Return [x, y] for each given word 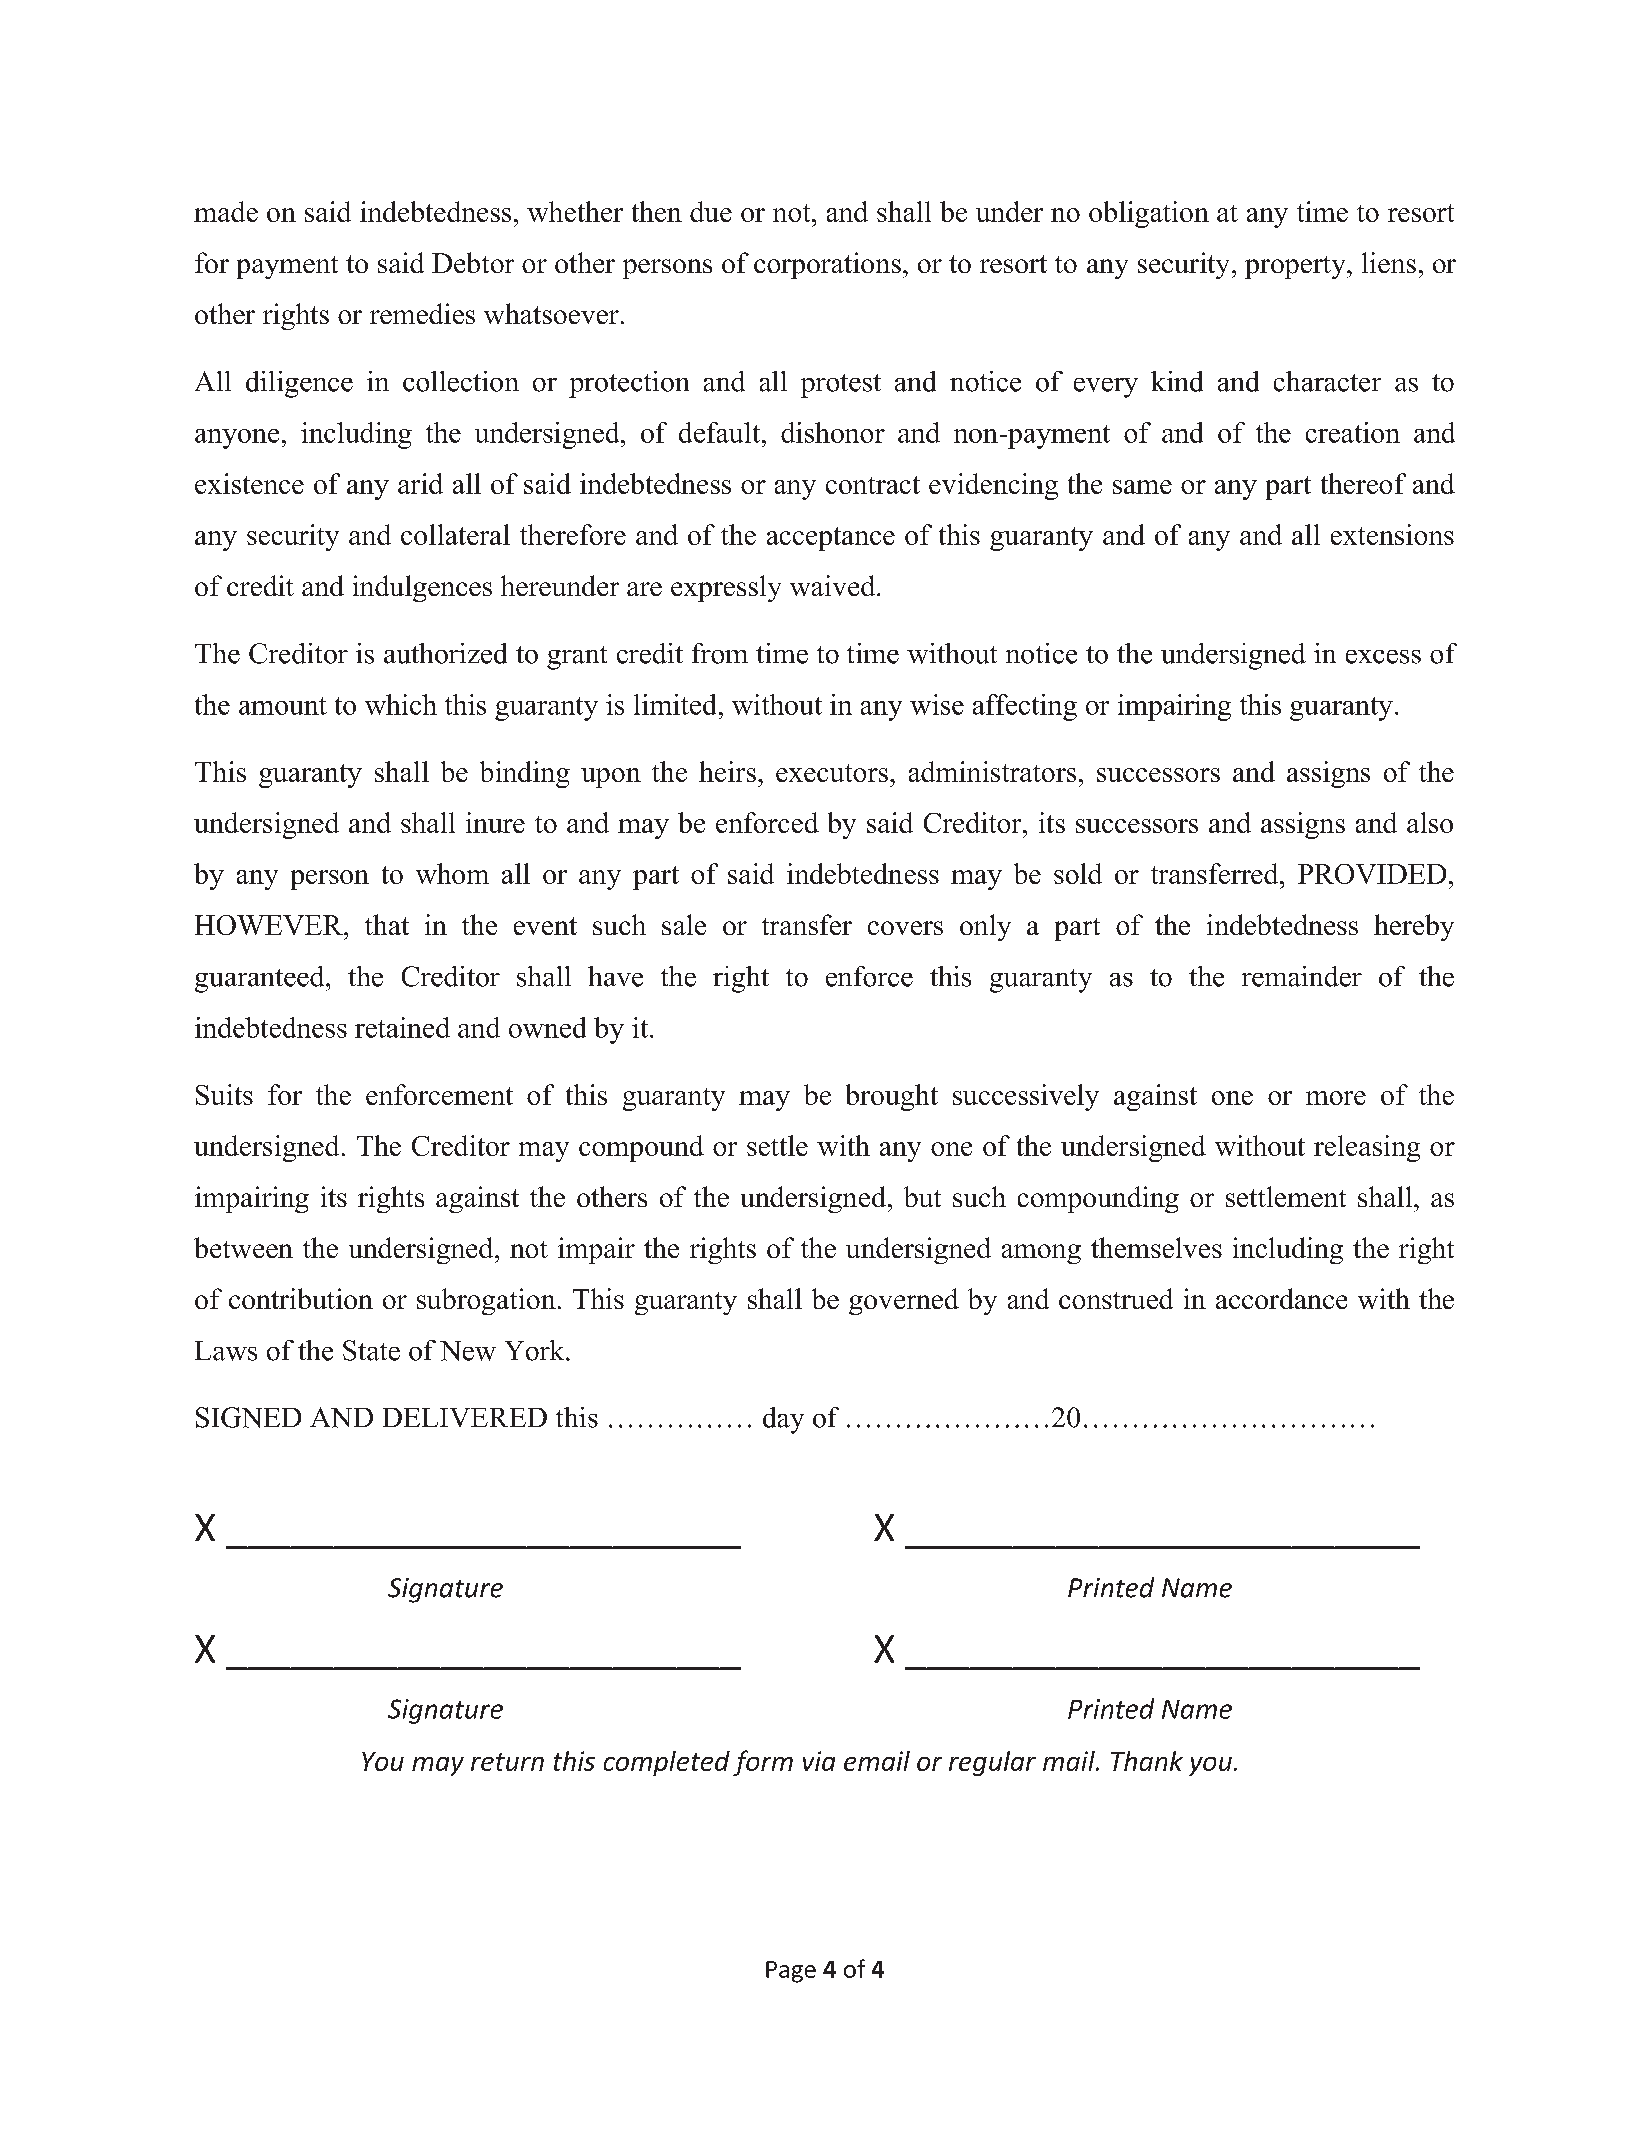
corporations [827, 265]
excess [1383, 657]
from [720, 653]
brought [892, 1097]
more [1336, 1098]
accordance [1281, 1298]
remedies [422, 313]
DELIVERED [465, 1417]
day [783, 1420]
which [401, 704]
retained [402, 1027]
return [507, 1762]
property [1296, 267]
